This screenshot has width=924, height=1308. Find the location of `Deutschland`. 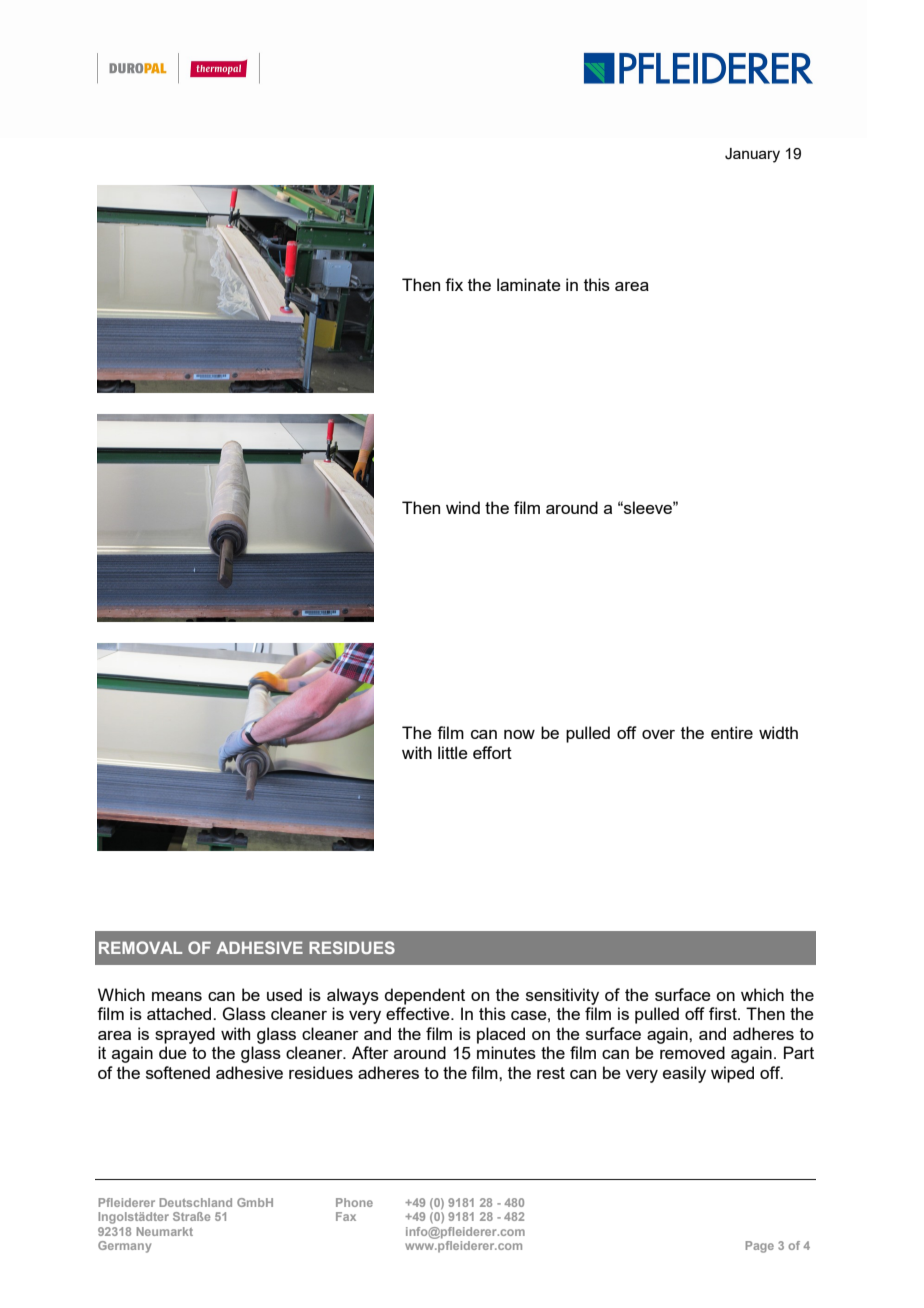

Deutschland is located at coordinates (196, 1202).
